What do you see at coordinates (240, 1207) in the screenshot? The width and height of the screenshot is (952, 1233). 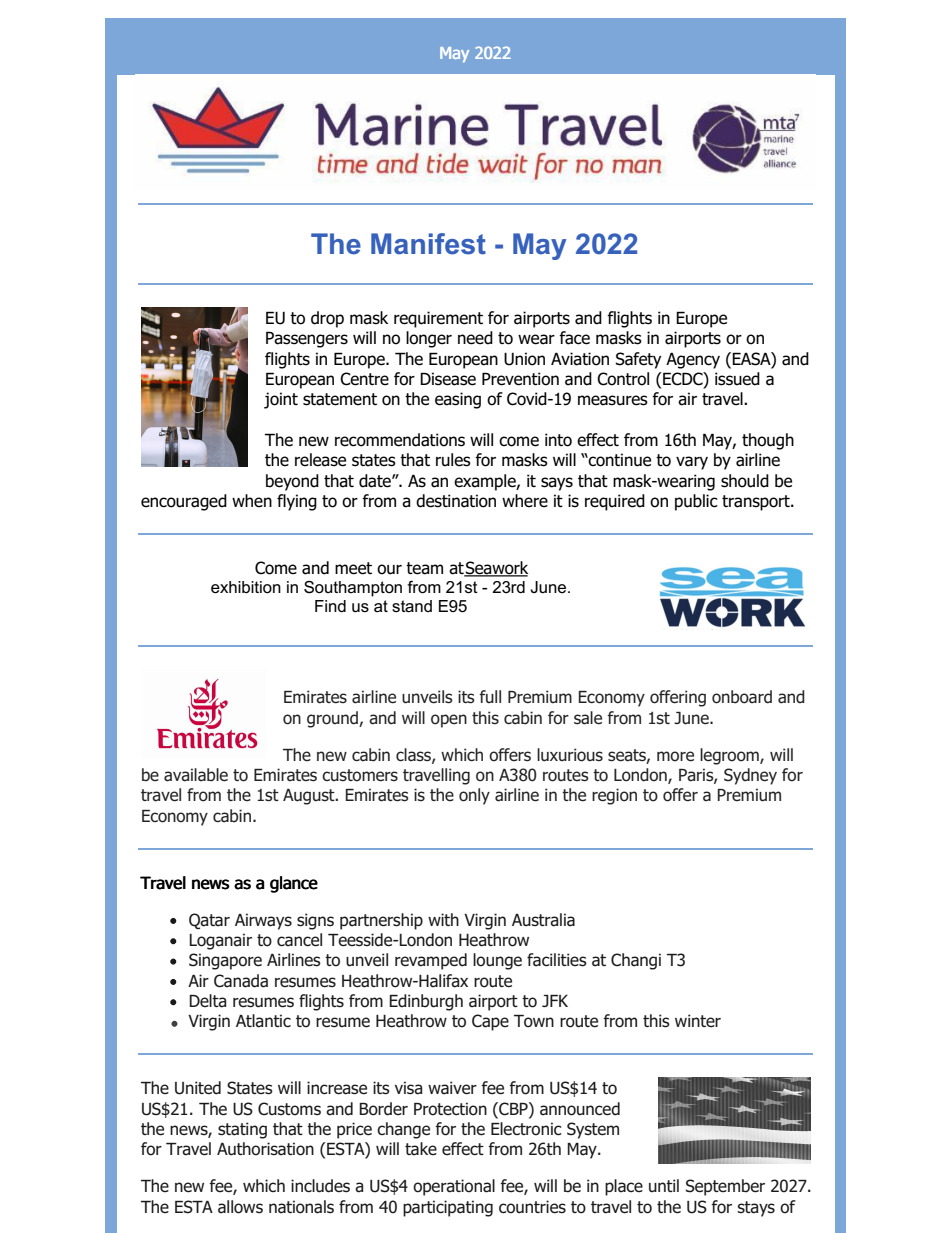 I see `allows` at bounding box center [240, 1207].
